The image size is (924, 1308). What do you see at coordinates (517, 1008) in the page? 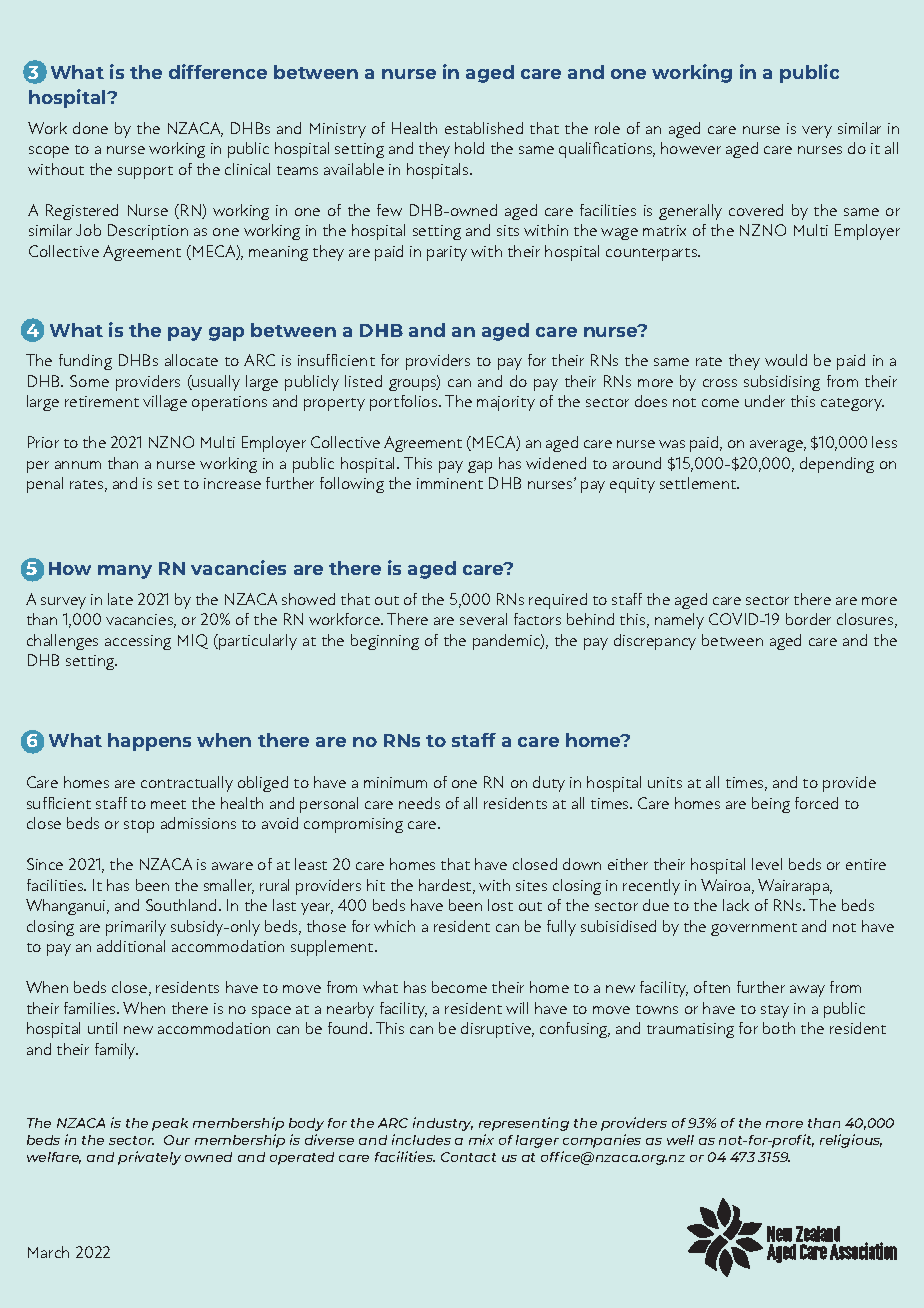
I see `will` at bounding box center [517, 1008].
